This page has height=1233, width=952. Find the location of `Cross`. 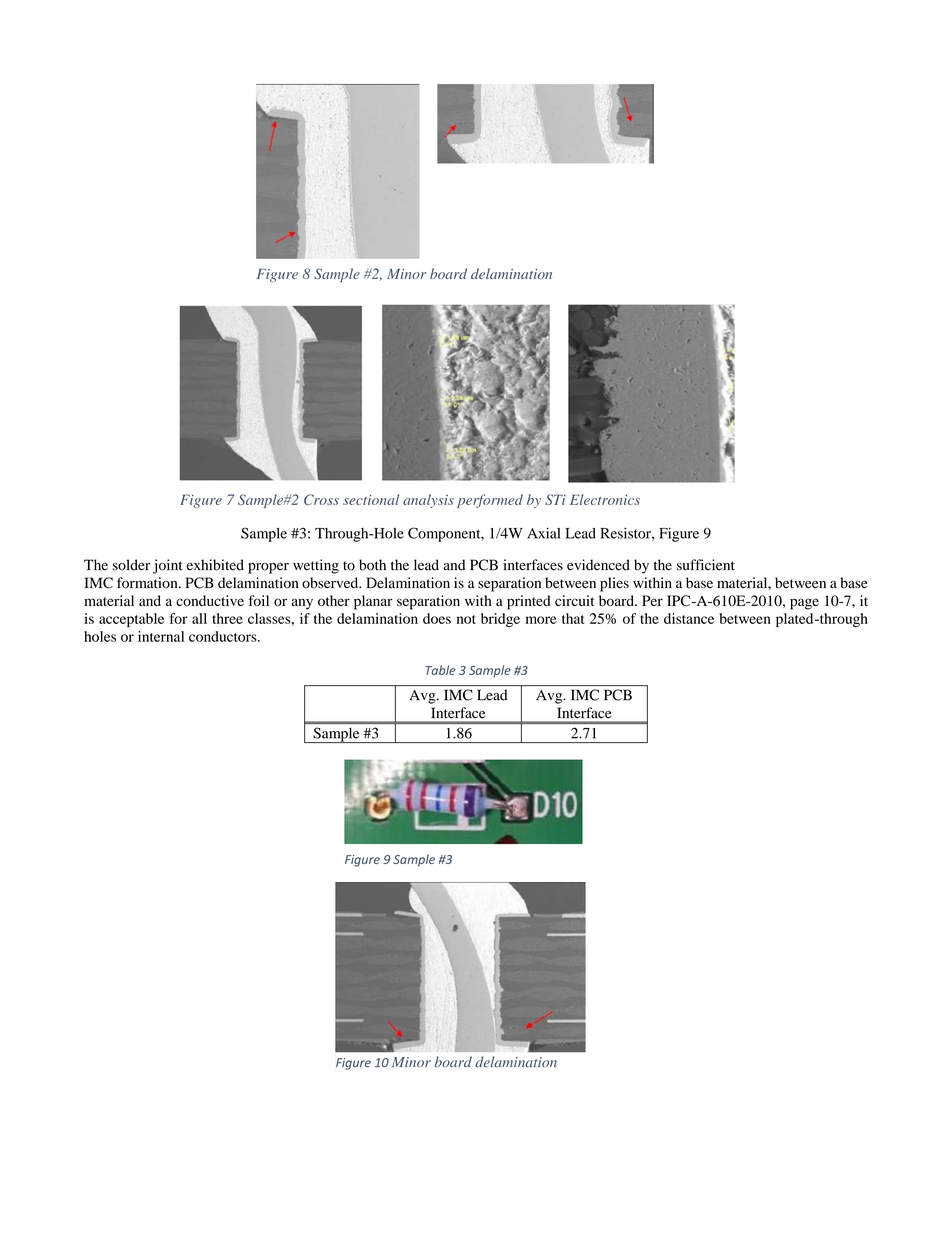

Cross is located at coordinates (321, 499).
